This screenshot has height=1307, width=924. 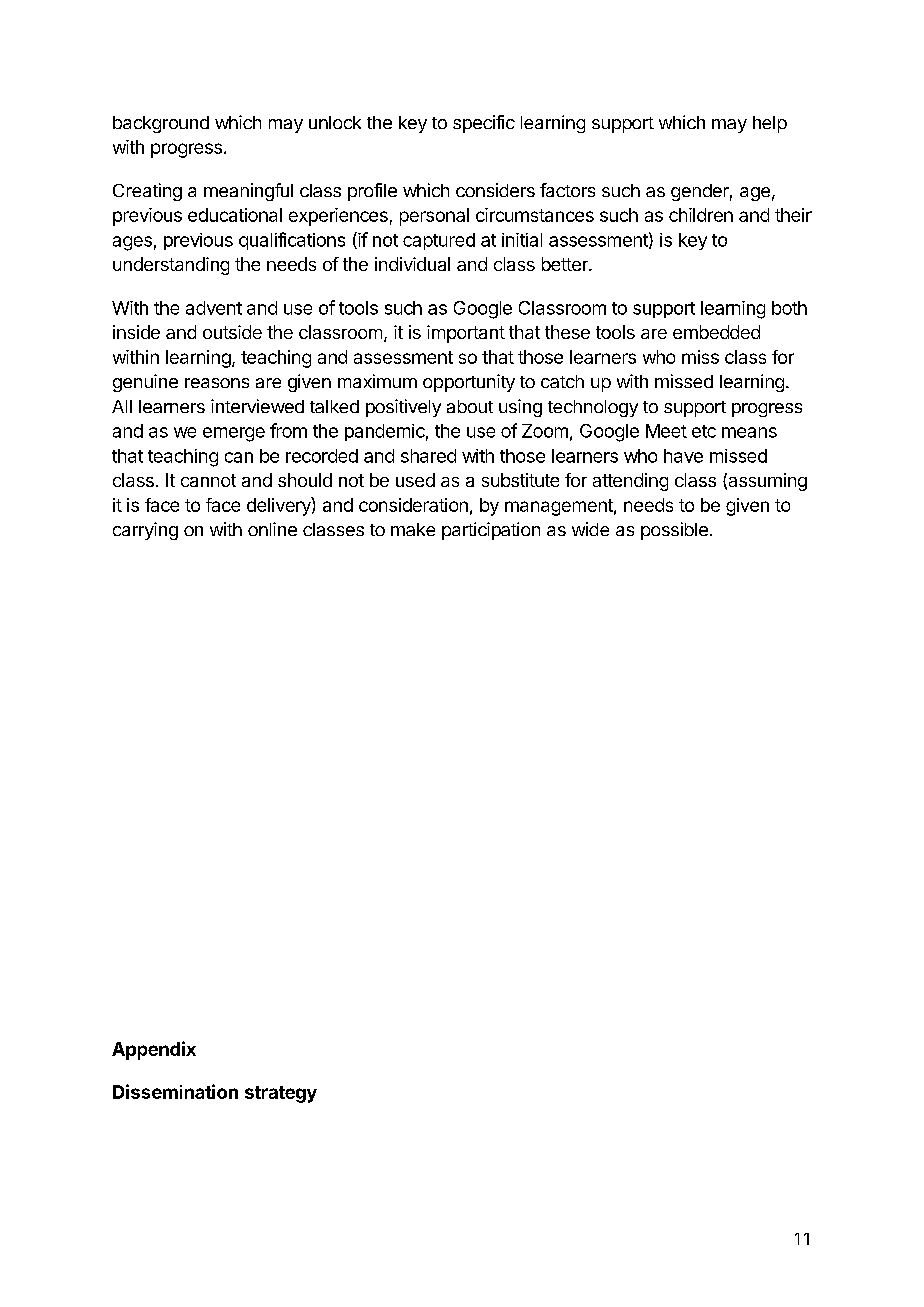 I want to click on carrying, so click(x=145, y=531).
